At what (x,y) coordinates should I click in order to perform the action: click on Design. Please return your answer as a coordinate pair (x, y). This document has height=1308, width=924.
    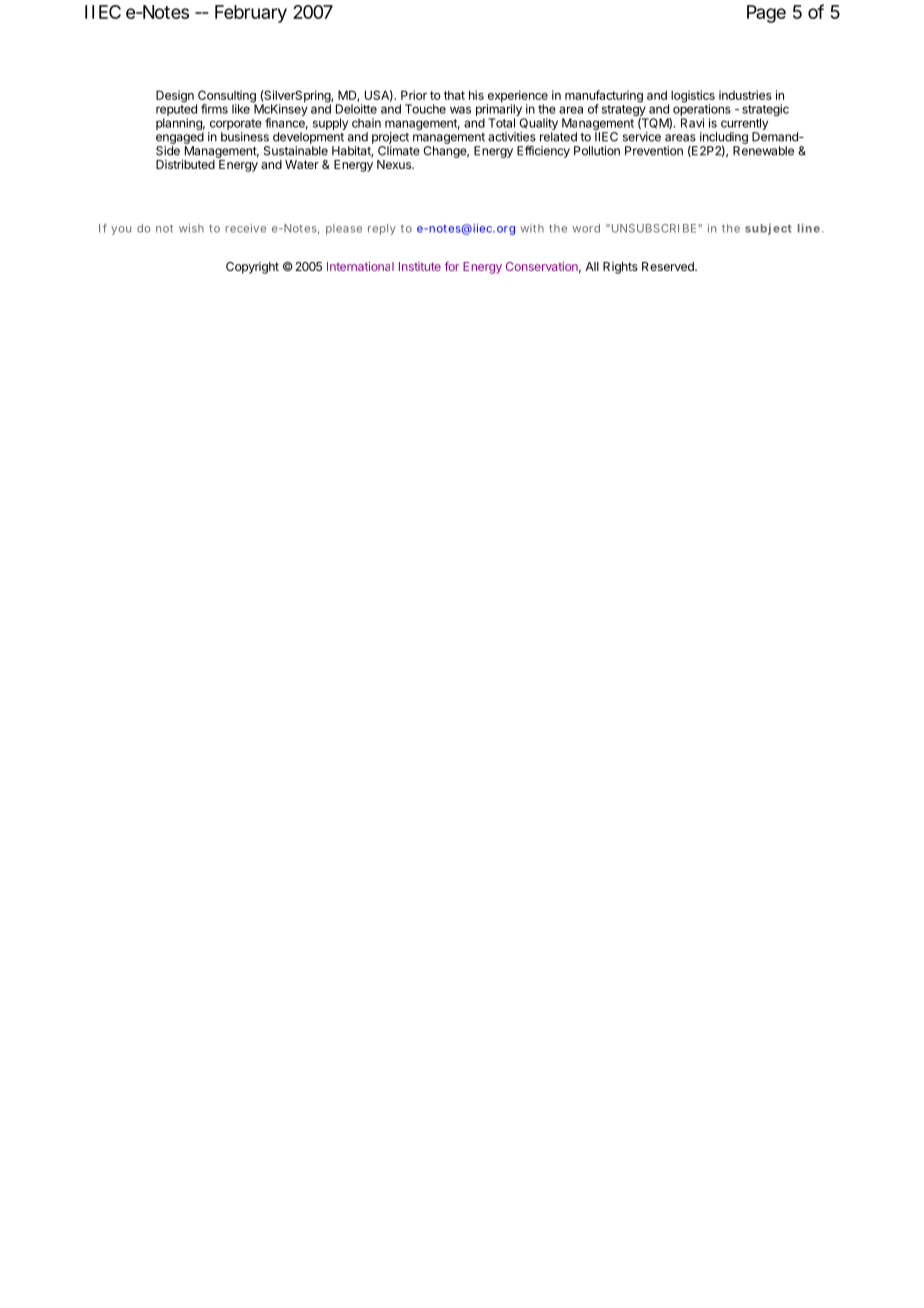
    Looking at the image, I should click on (175, 96).
